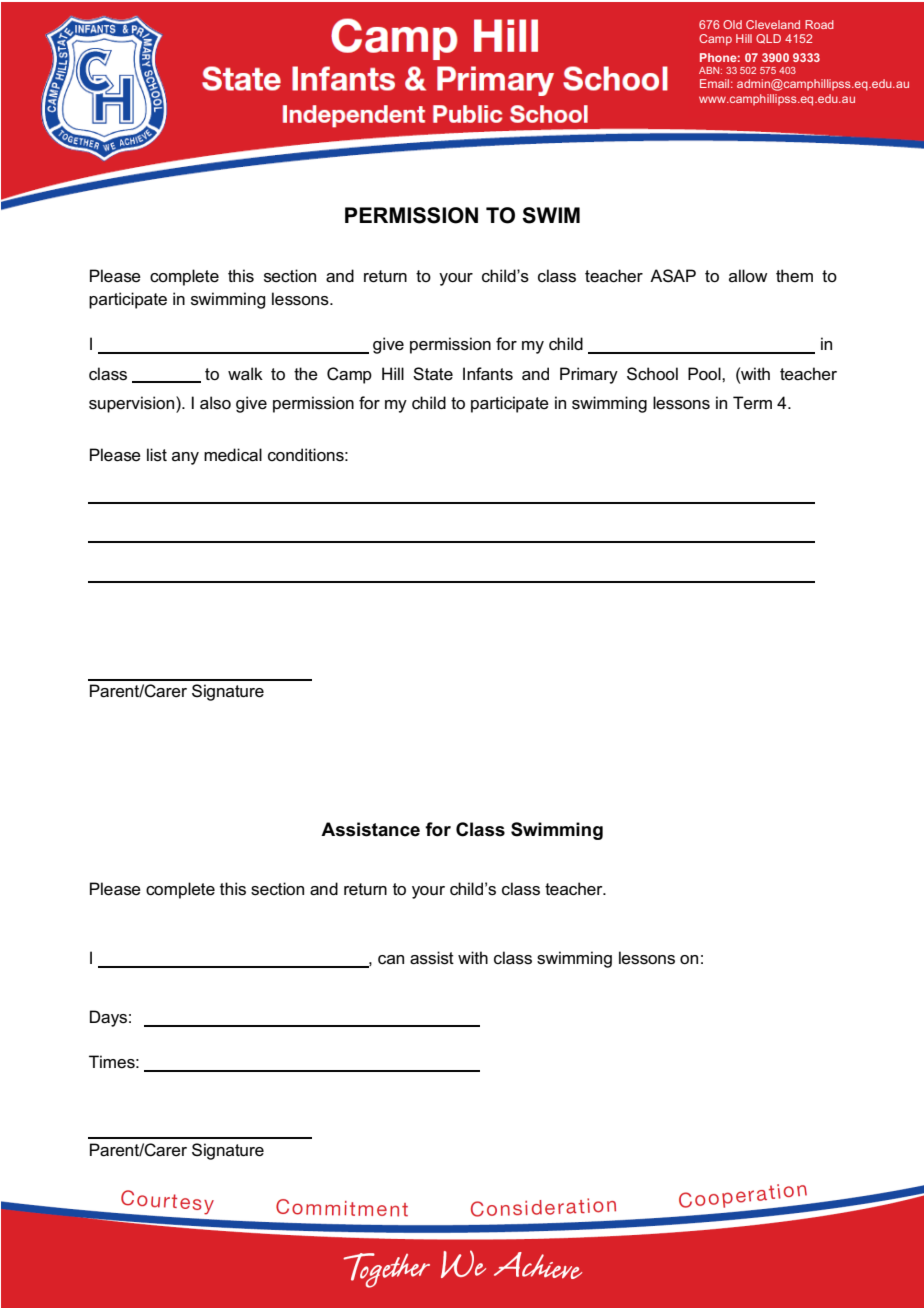  I want to click on Infants, so click(488, 374).
